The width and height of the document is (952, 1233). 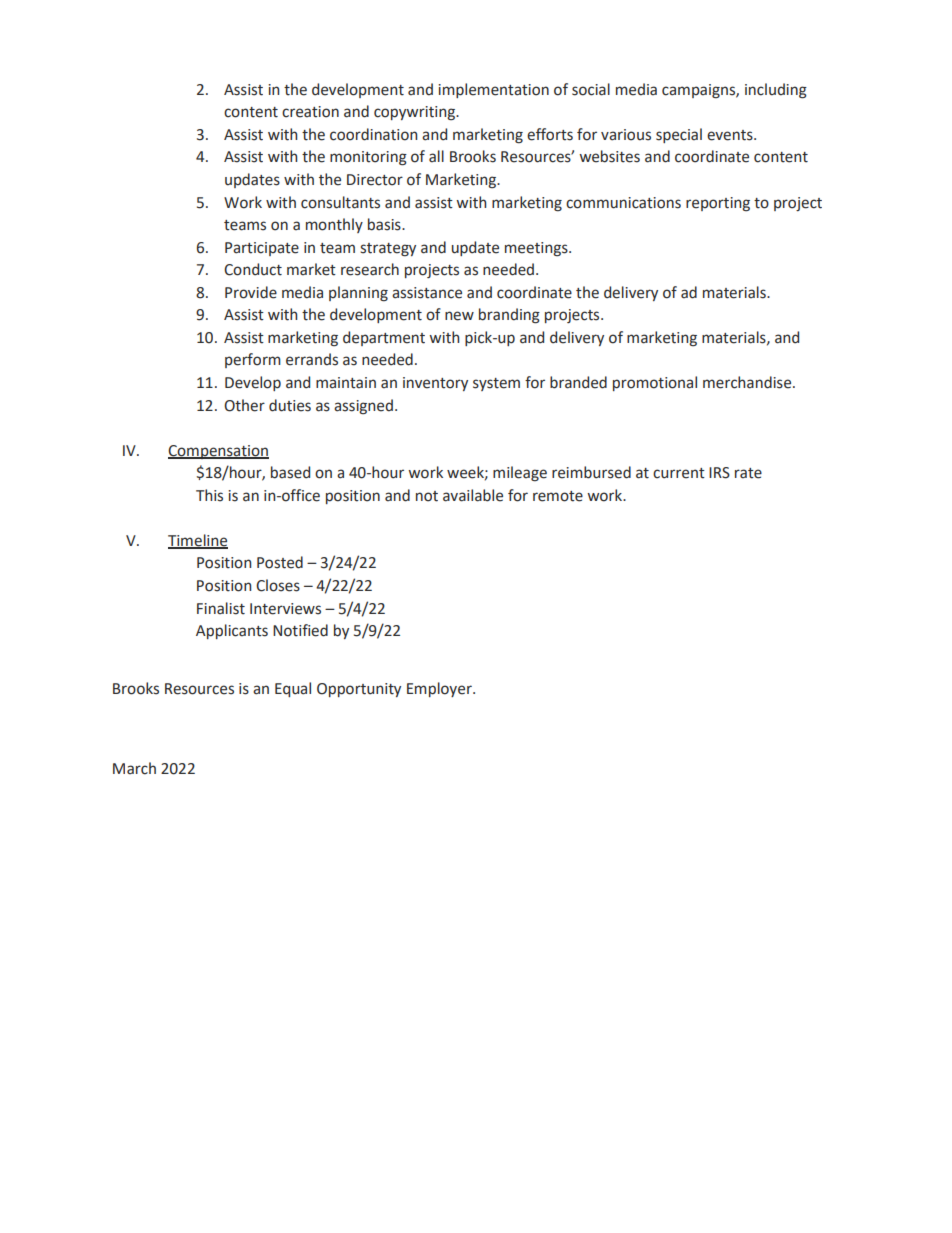 I want to click on reporting, so click(x=718, y=204).
